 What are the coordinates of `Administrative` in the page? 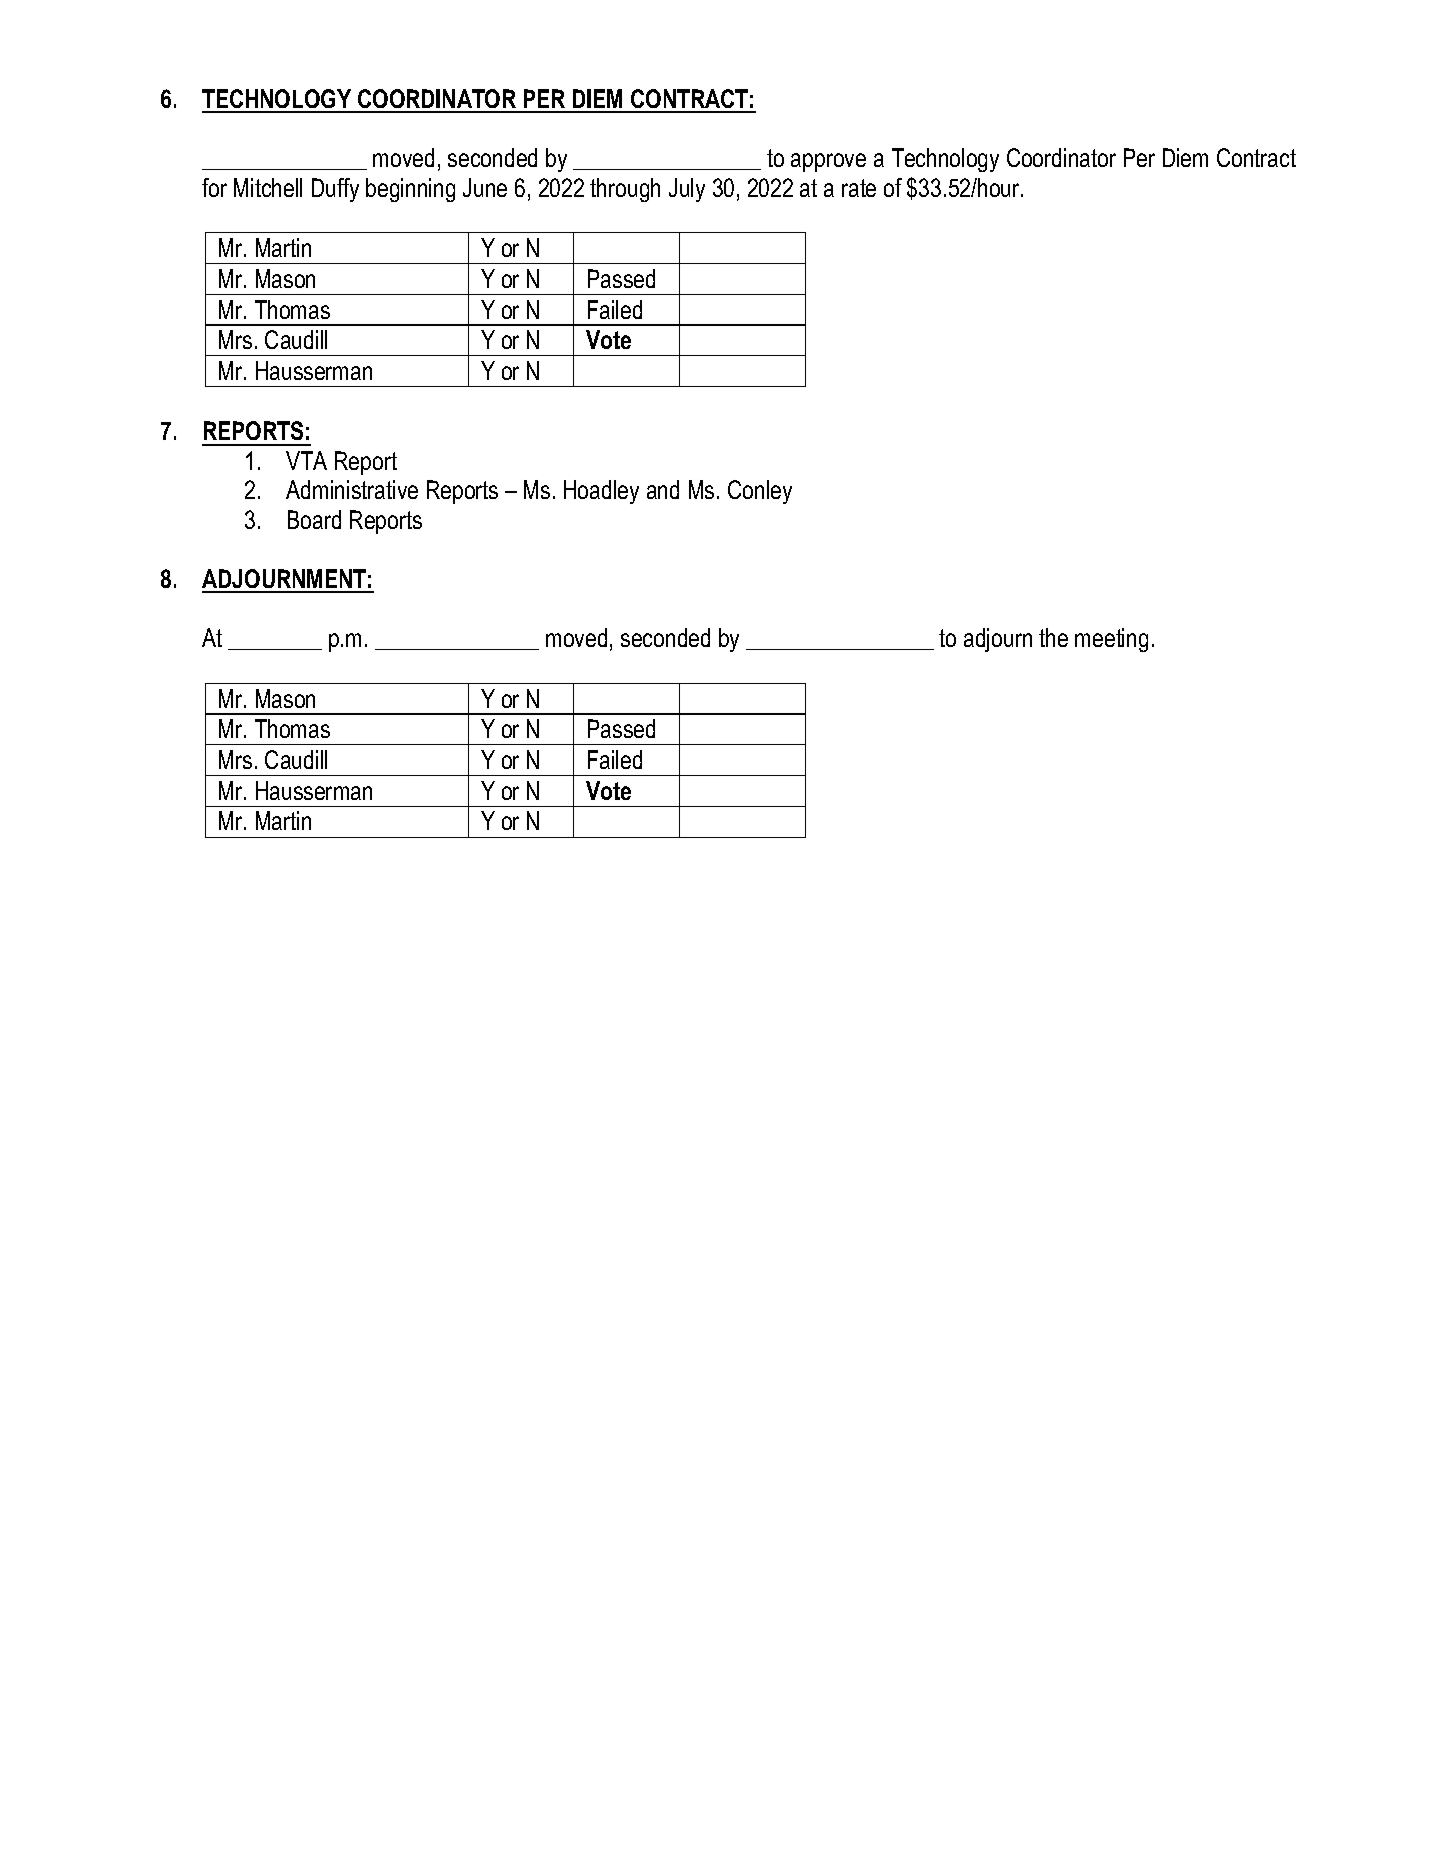 It's located at (352, 489).
